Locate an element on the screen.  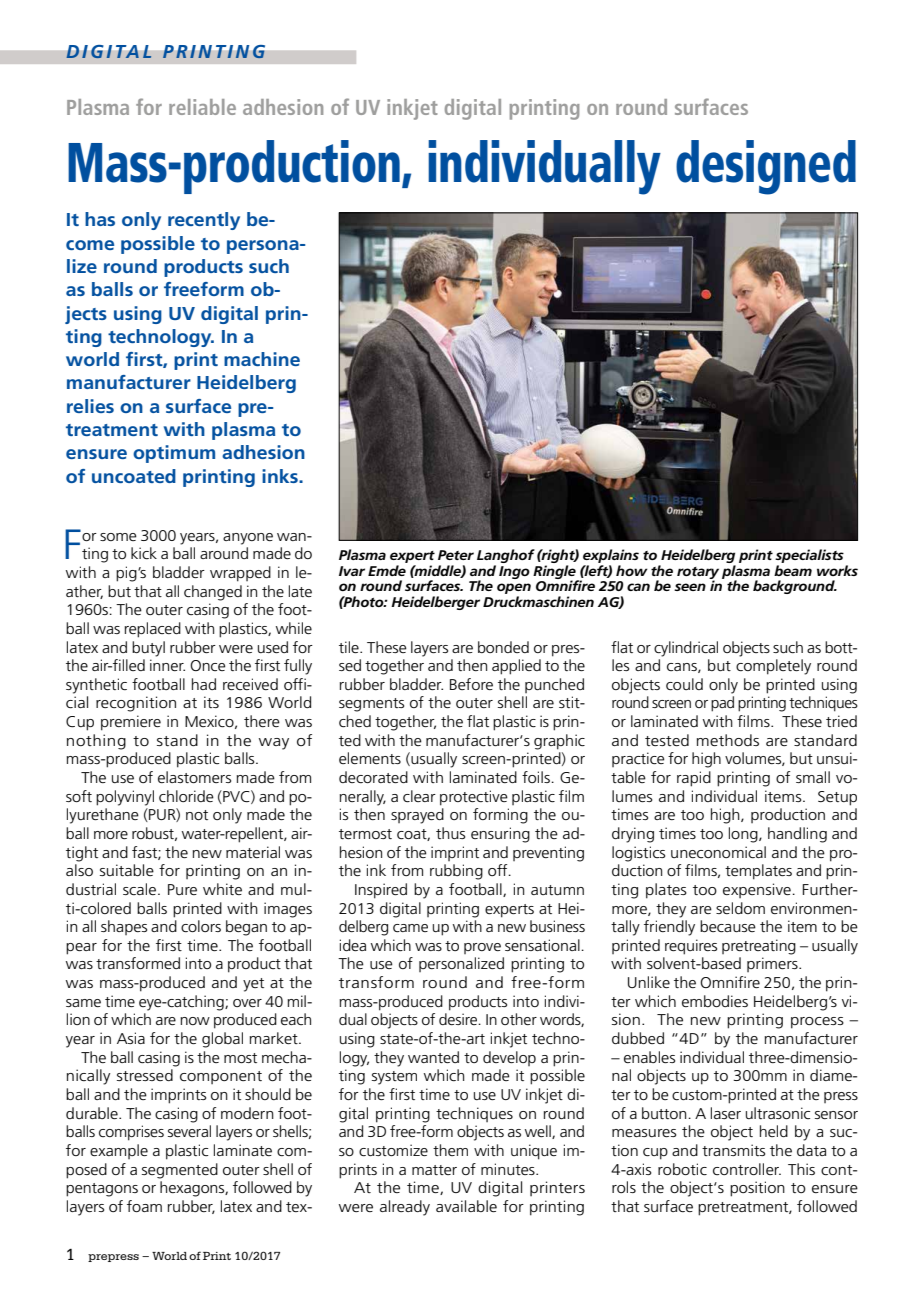
inner is located at coordinates (167, 665).
